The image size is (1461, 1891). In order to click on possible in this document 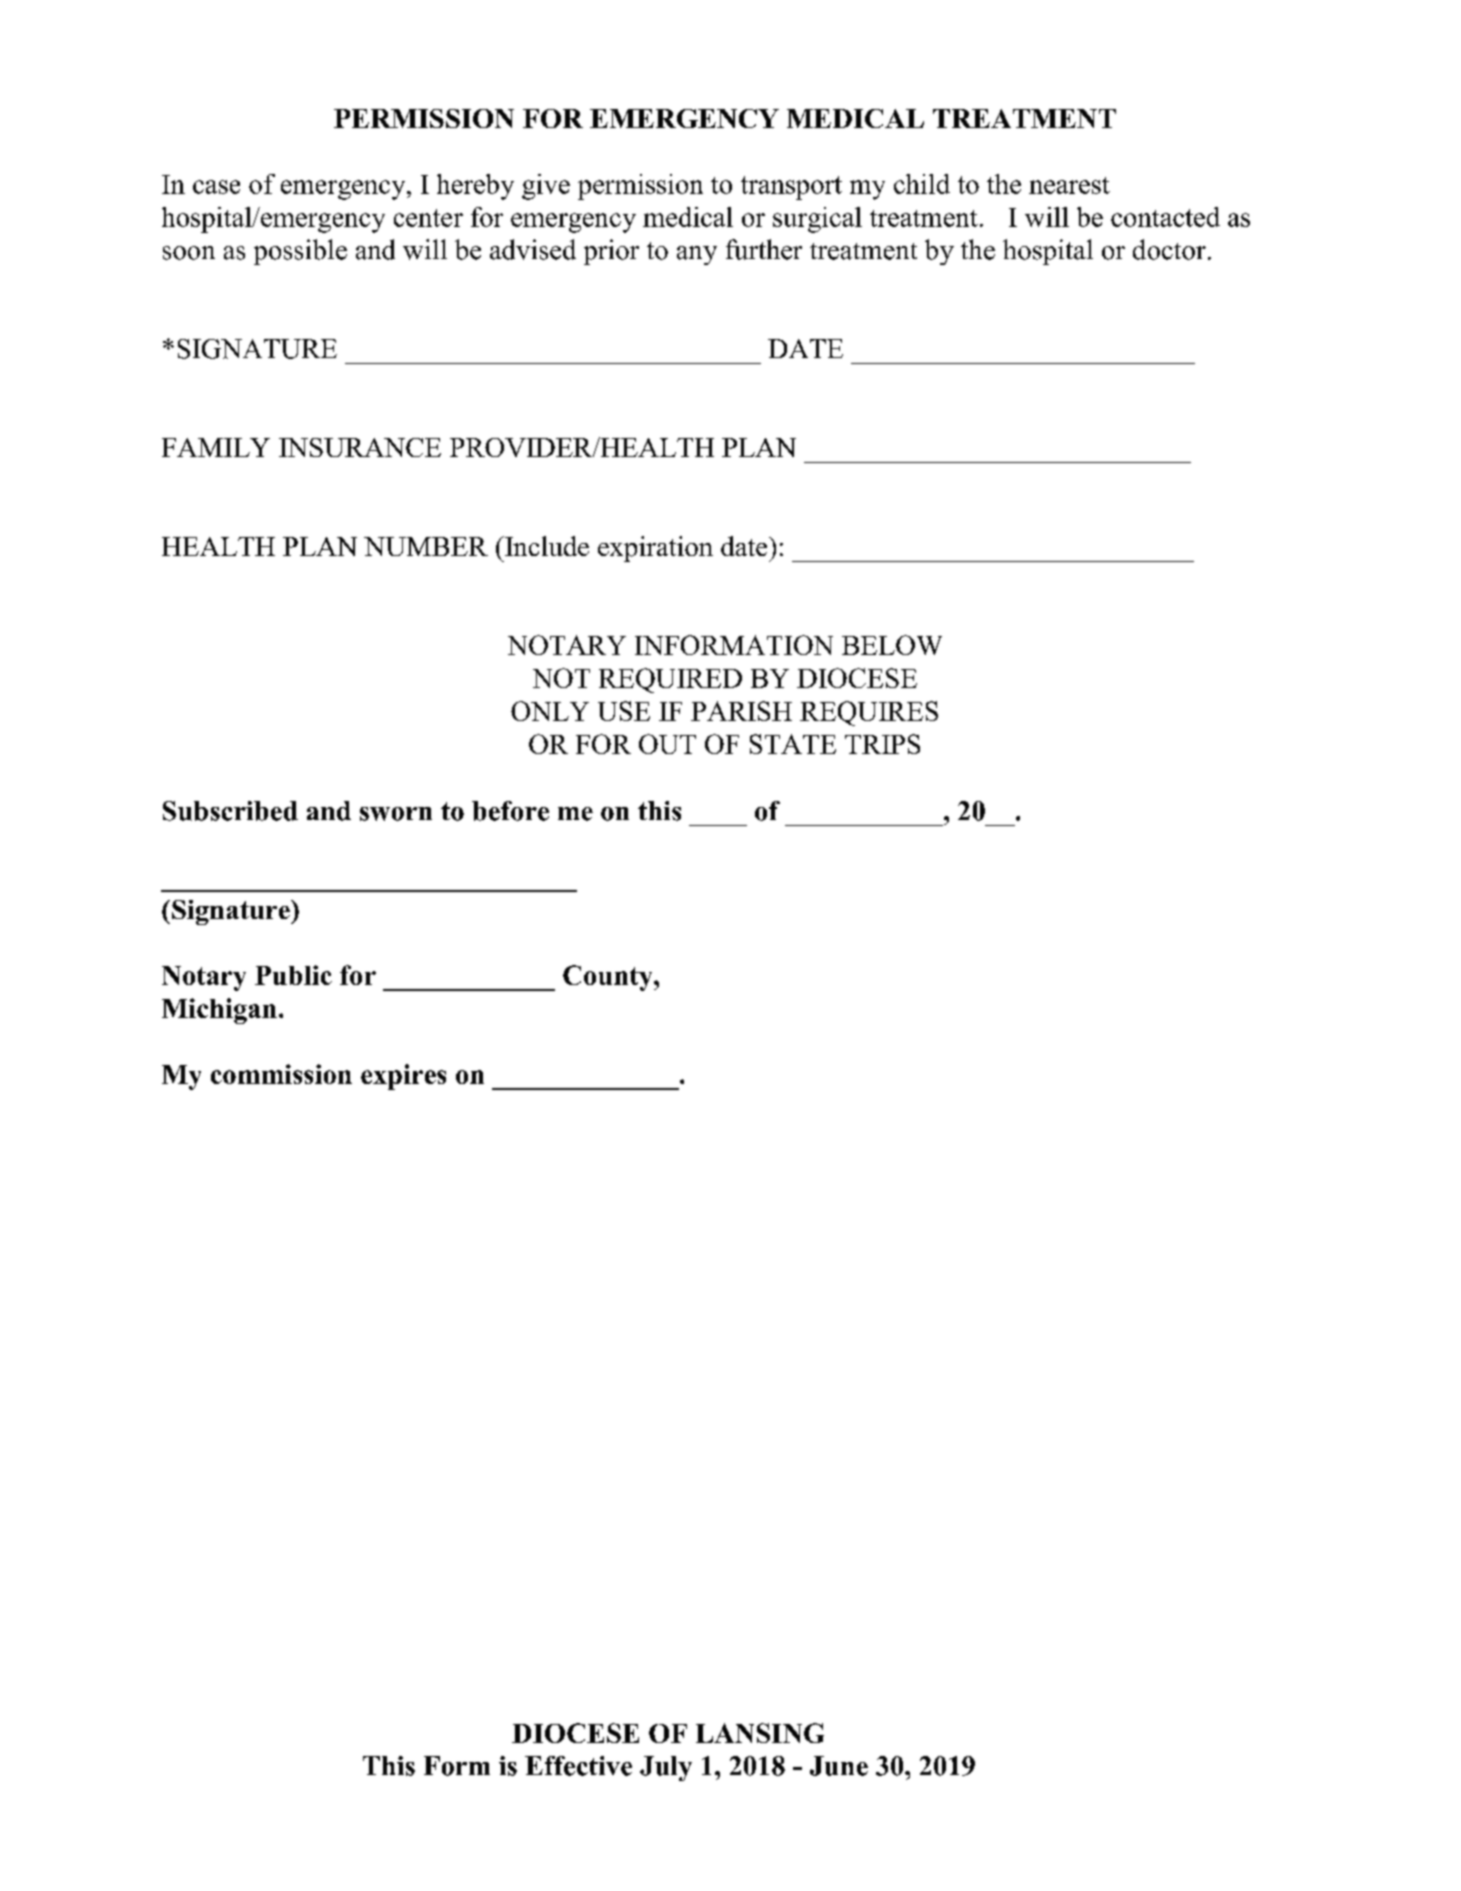, I will do `click(300, 252)`.
